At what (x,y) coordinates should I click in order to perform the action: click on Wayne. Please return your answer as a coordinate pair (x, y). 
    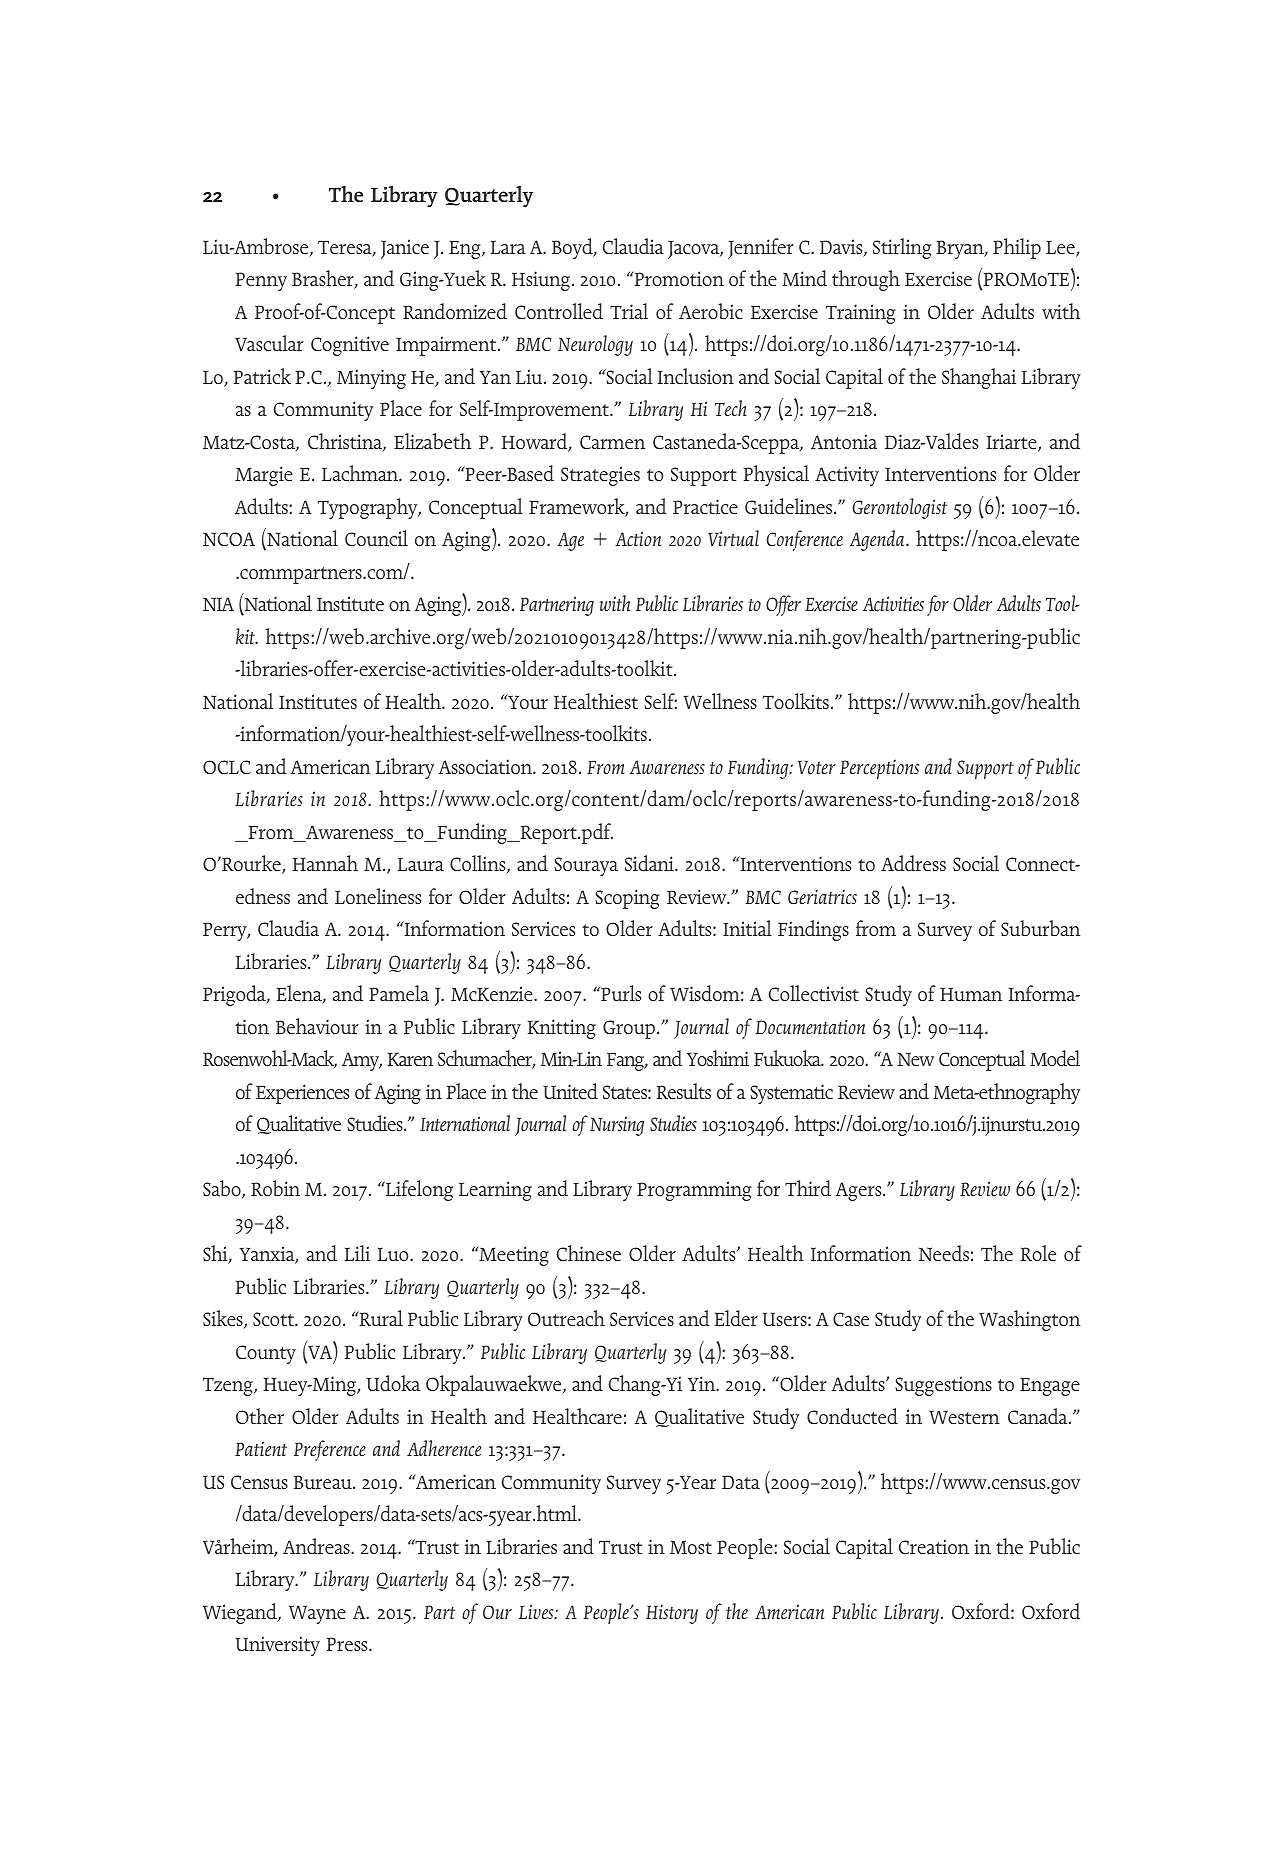
    Looking at the image, I should click on (317, 1614).
